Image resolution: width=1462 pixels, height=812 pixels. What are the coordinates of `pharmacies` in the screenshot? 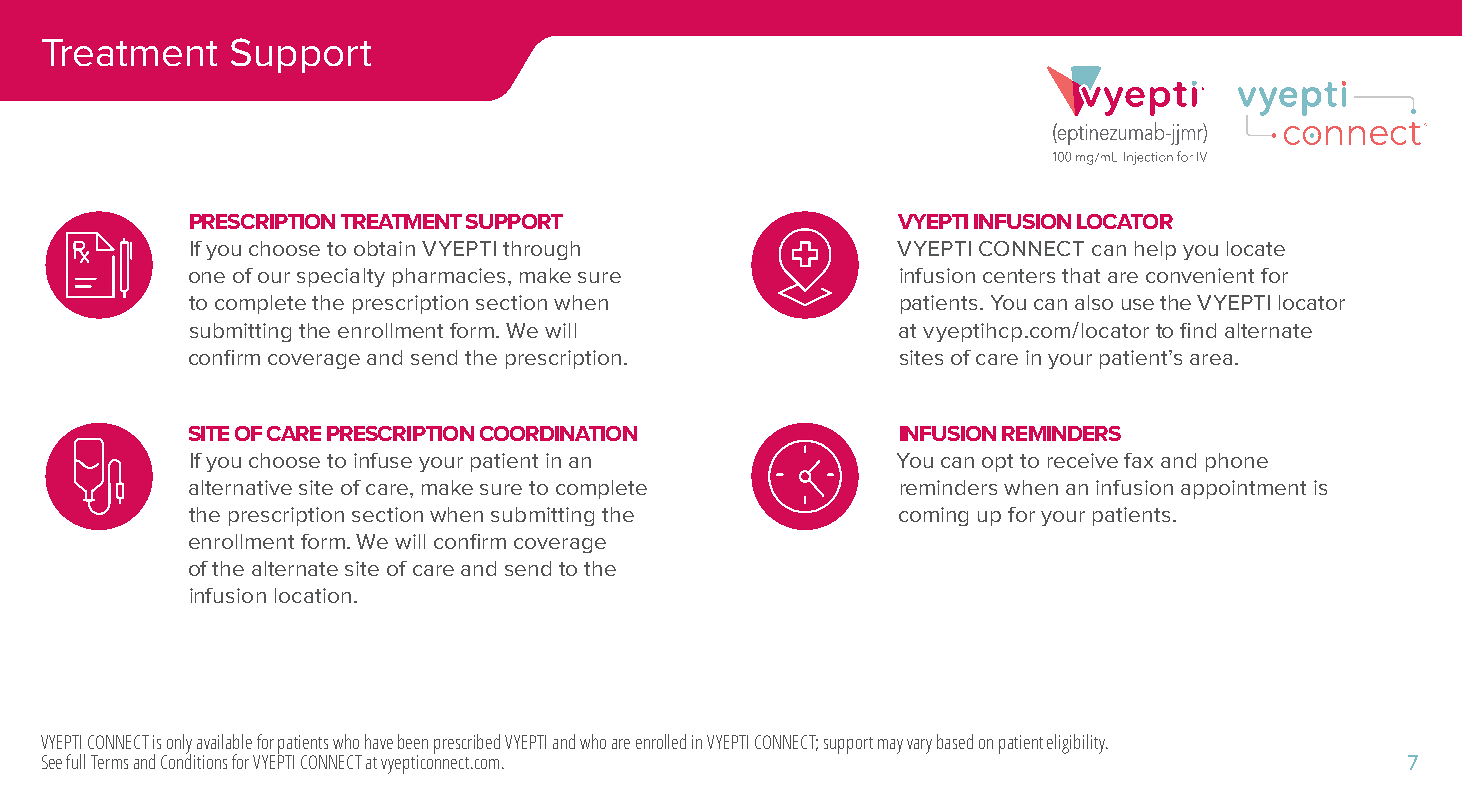 It's located at (449, 277).
